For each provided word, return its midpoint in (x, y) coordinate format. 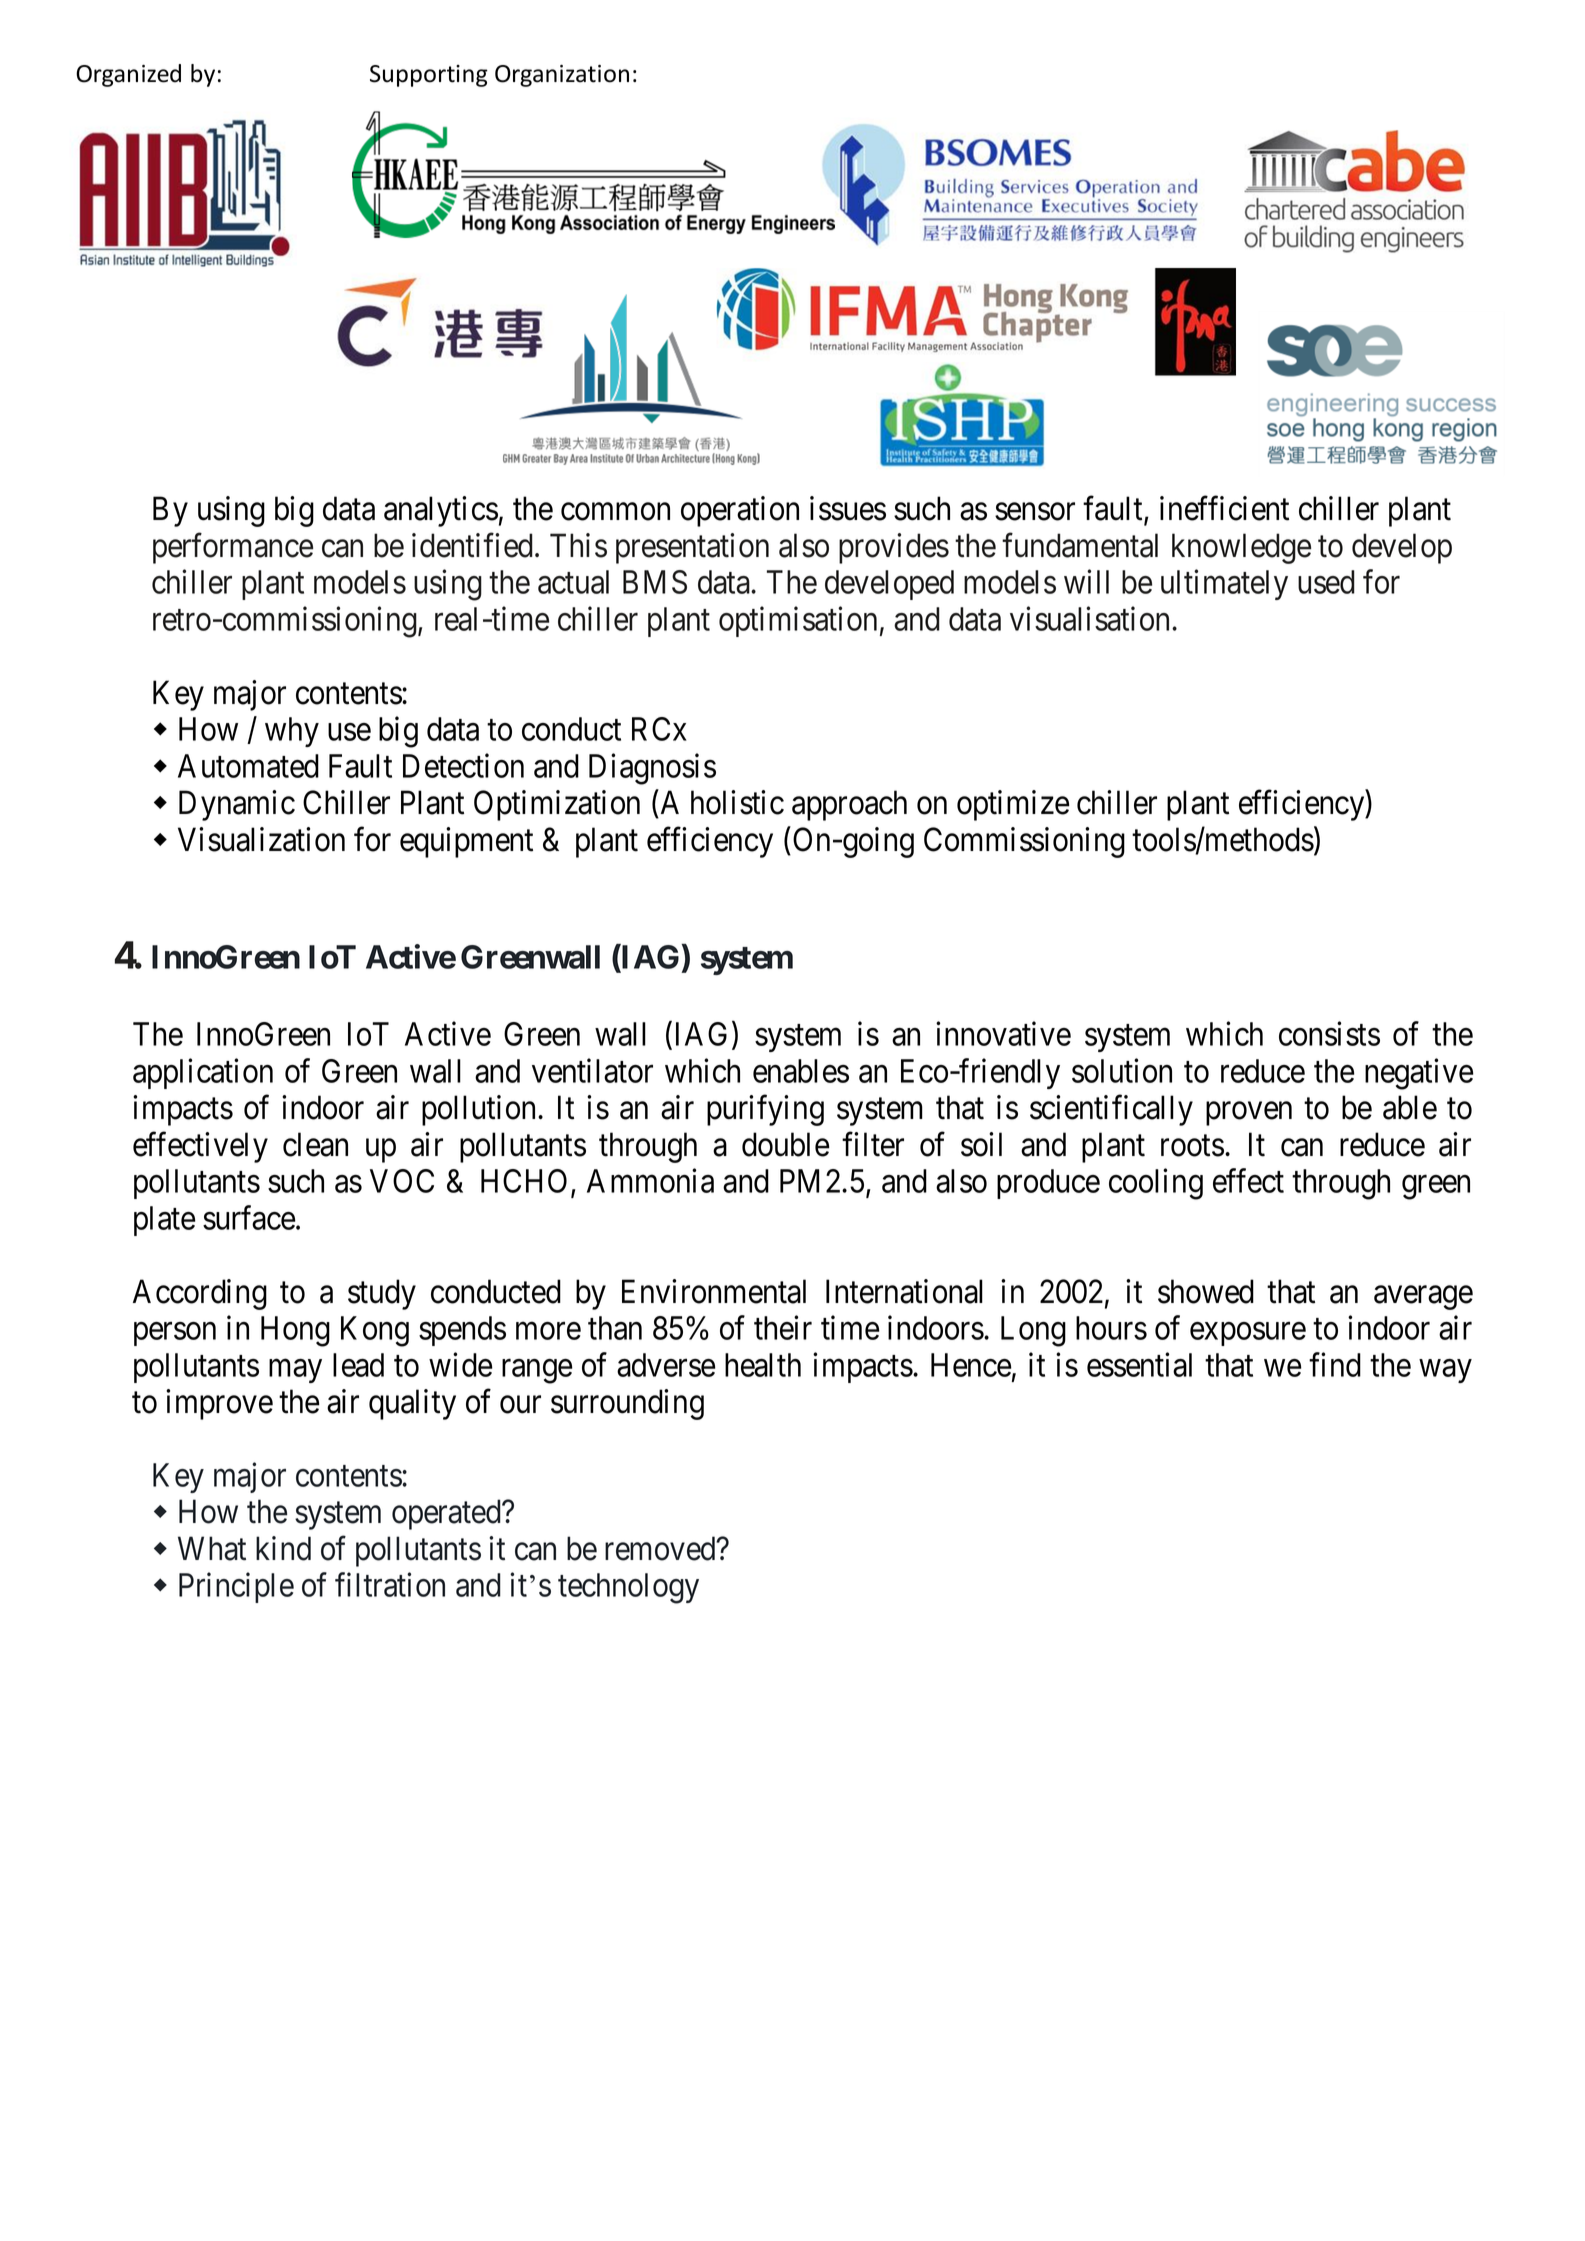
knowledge (1241, 548)
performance (233, 548)
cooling (1156, 1184)
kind (283, 1548)
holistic (737, 802)
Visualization (261, 839)
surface (249, 1217)
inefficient (1224, 508)
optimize (1013, 805)
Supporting (429, 76)
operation (740, 511)
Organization (562, 76)
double (786, 1144)
